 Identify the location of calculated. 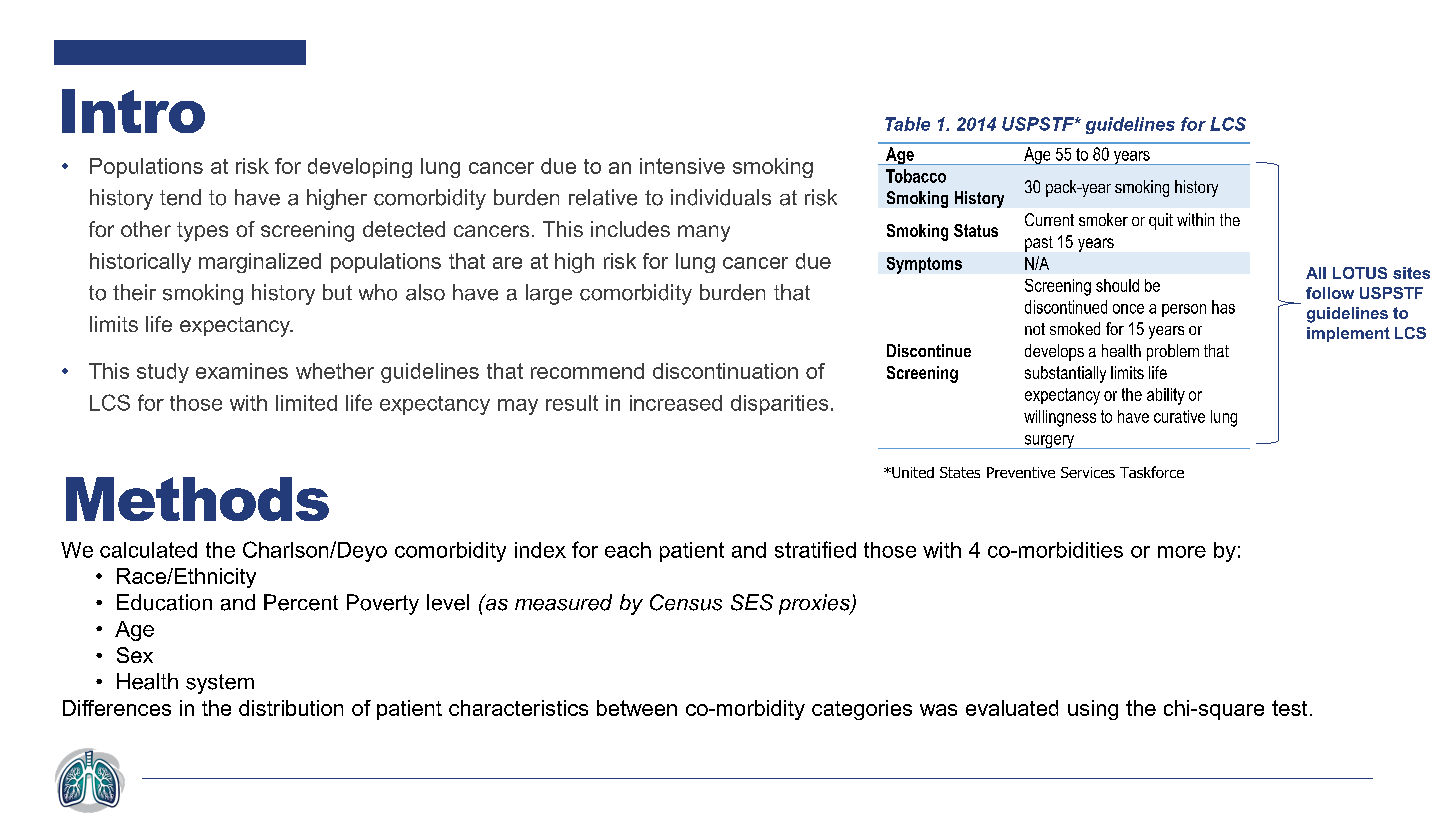
(148, 550).
